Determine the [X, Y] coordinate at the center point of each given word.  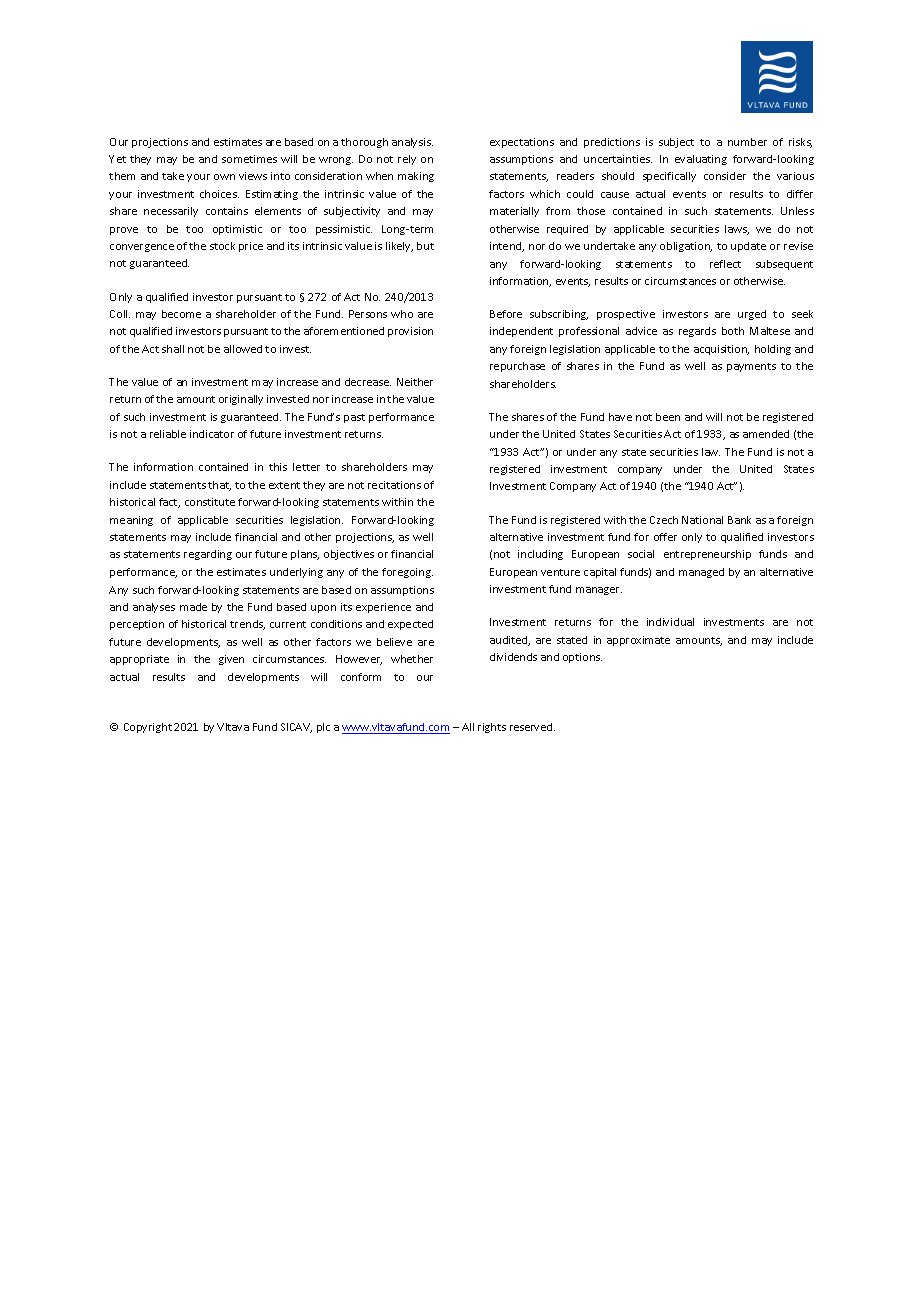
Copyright [148, 728]
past [354, 418]
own [224, 177]
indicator [212, 434]
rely [407, 160]
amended [766, 434]
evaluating [701, 160]
